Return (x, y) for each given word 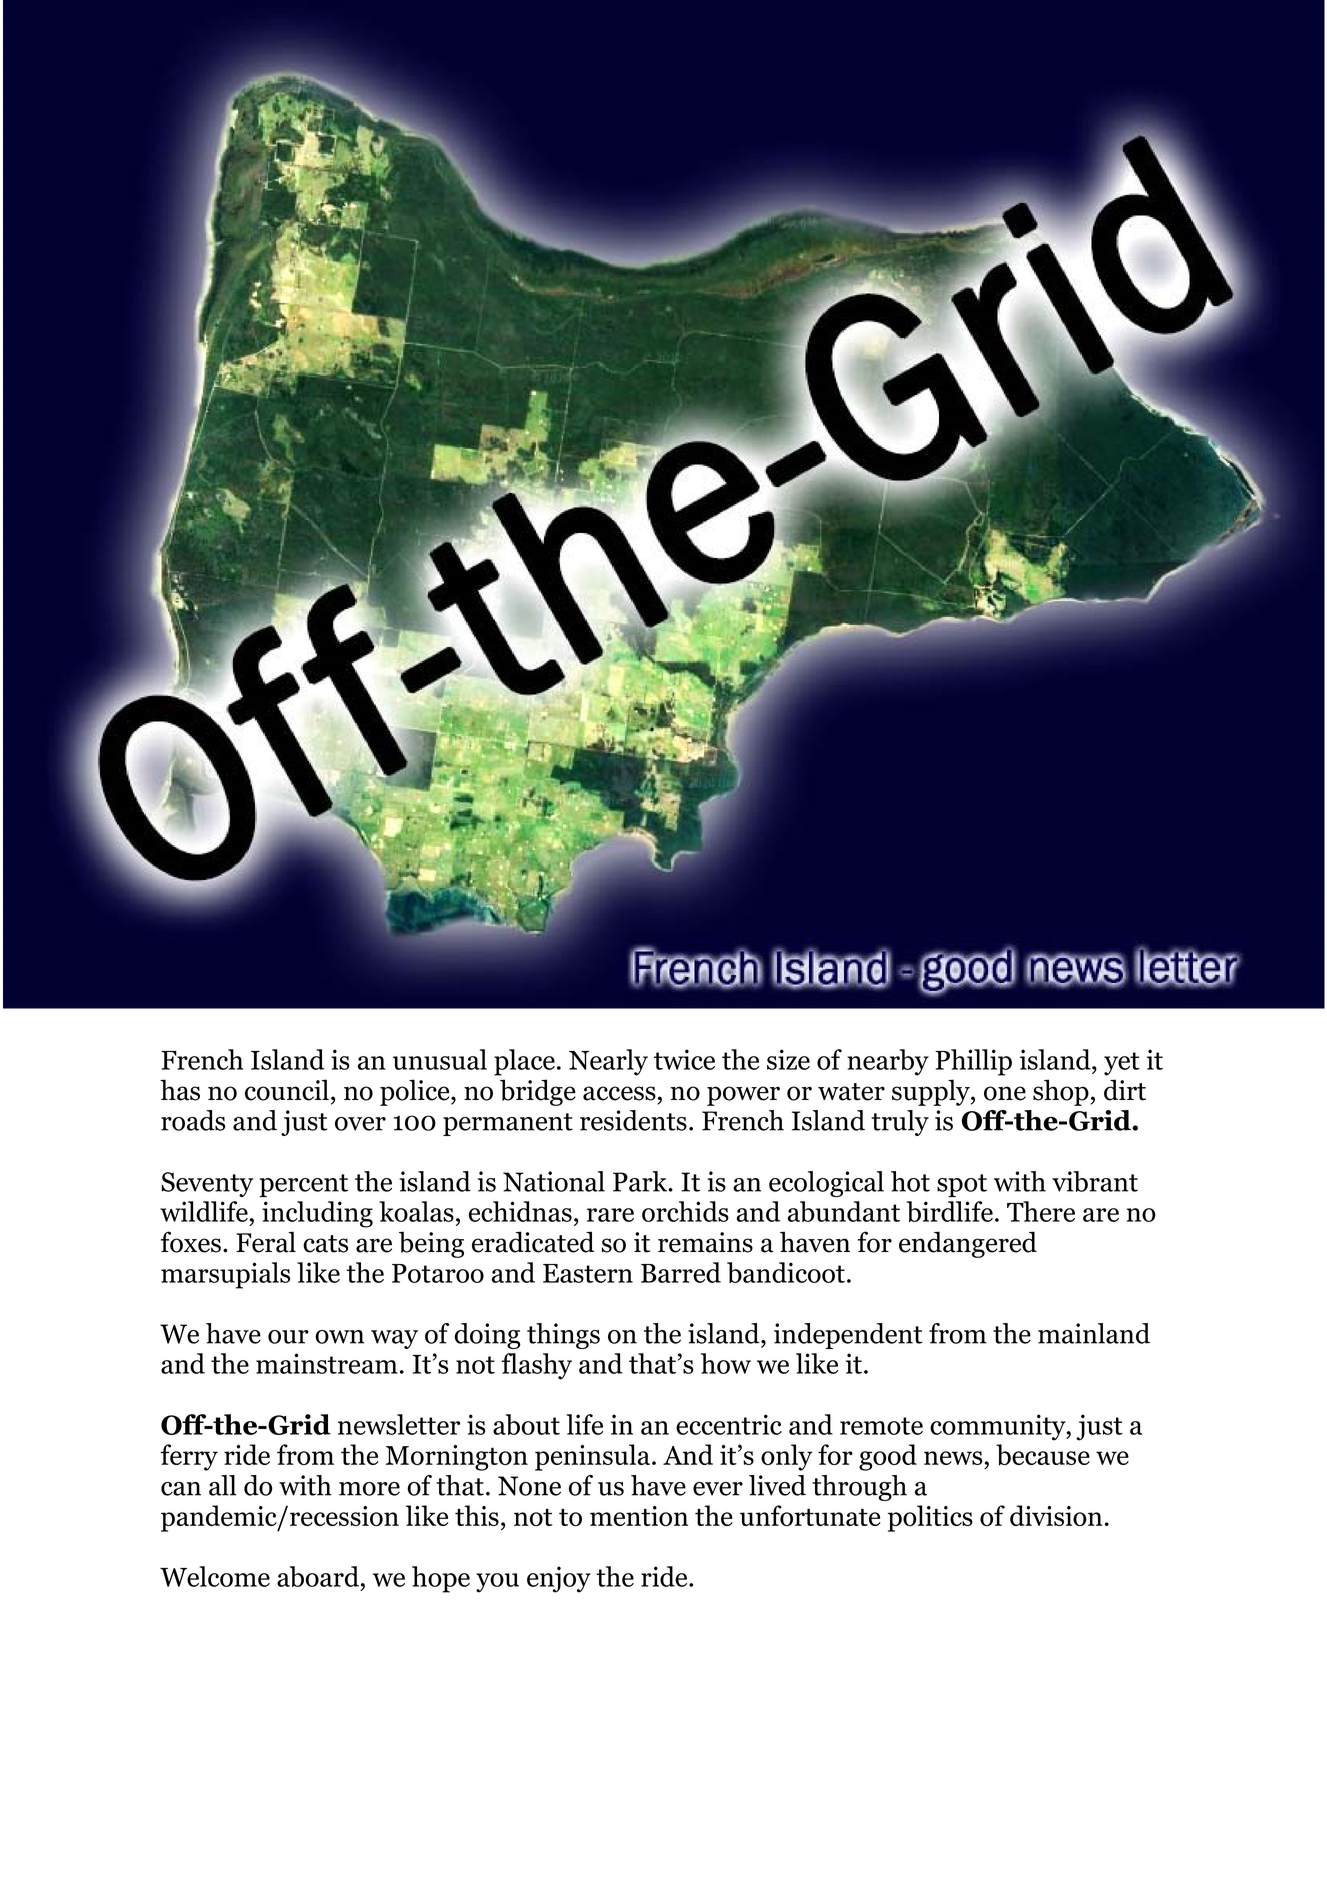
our (288, 1337)
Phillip (973, 1062)
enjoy (559, 1579)
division (1056, 1515)
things (563, 1336)
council (287, 1090)
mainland (1094, 1333)
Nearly (608, 1062)
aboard (318, 1576)
